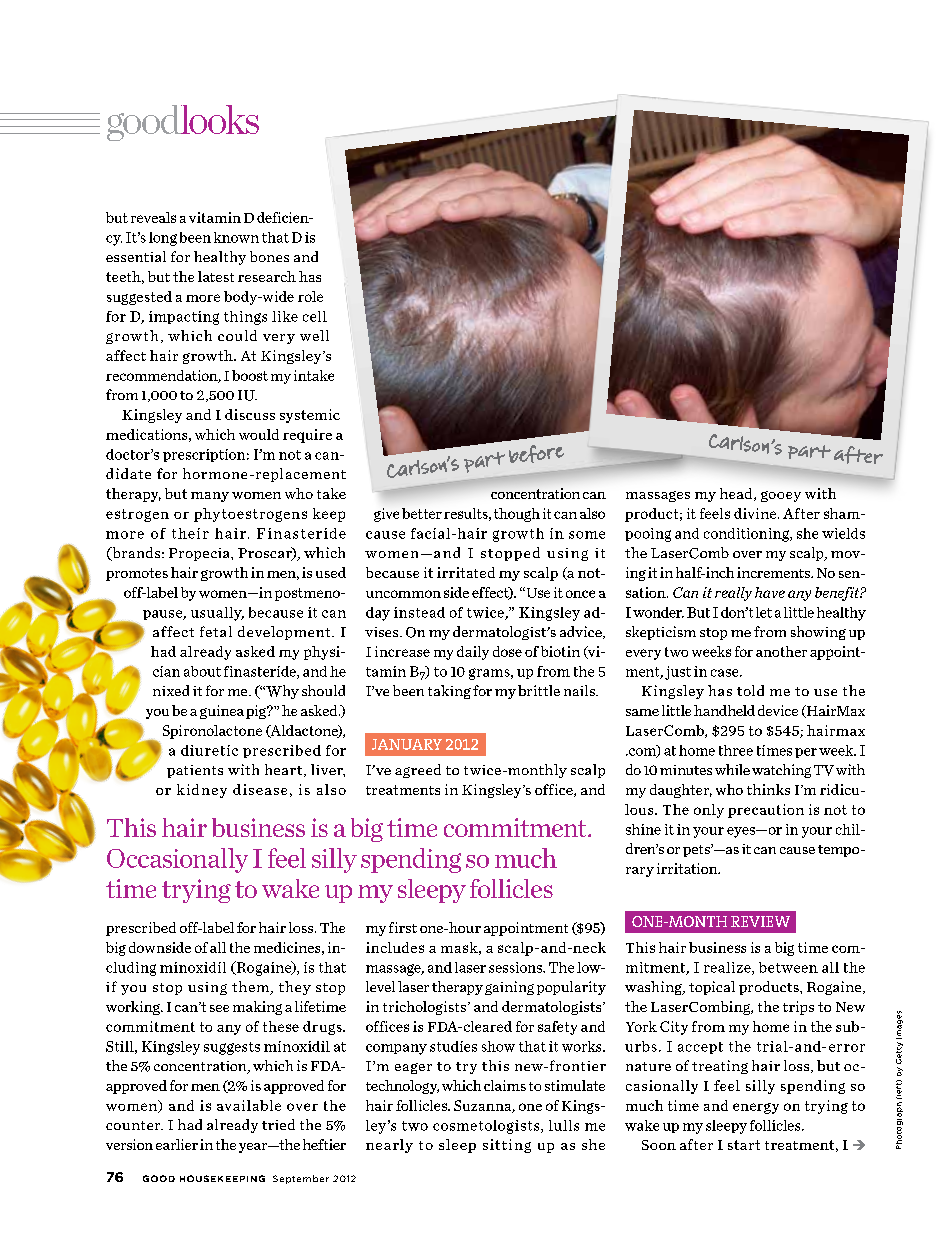  What do you see at coordinates (210, 497) in the screenshot?
I see `many` at bounding box center [210, 497].
